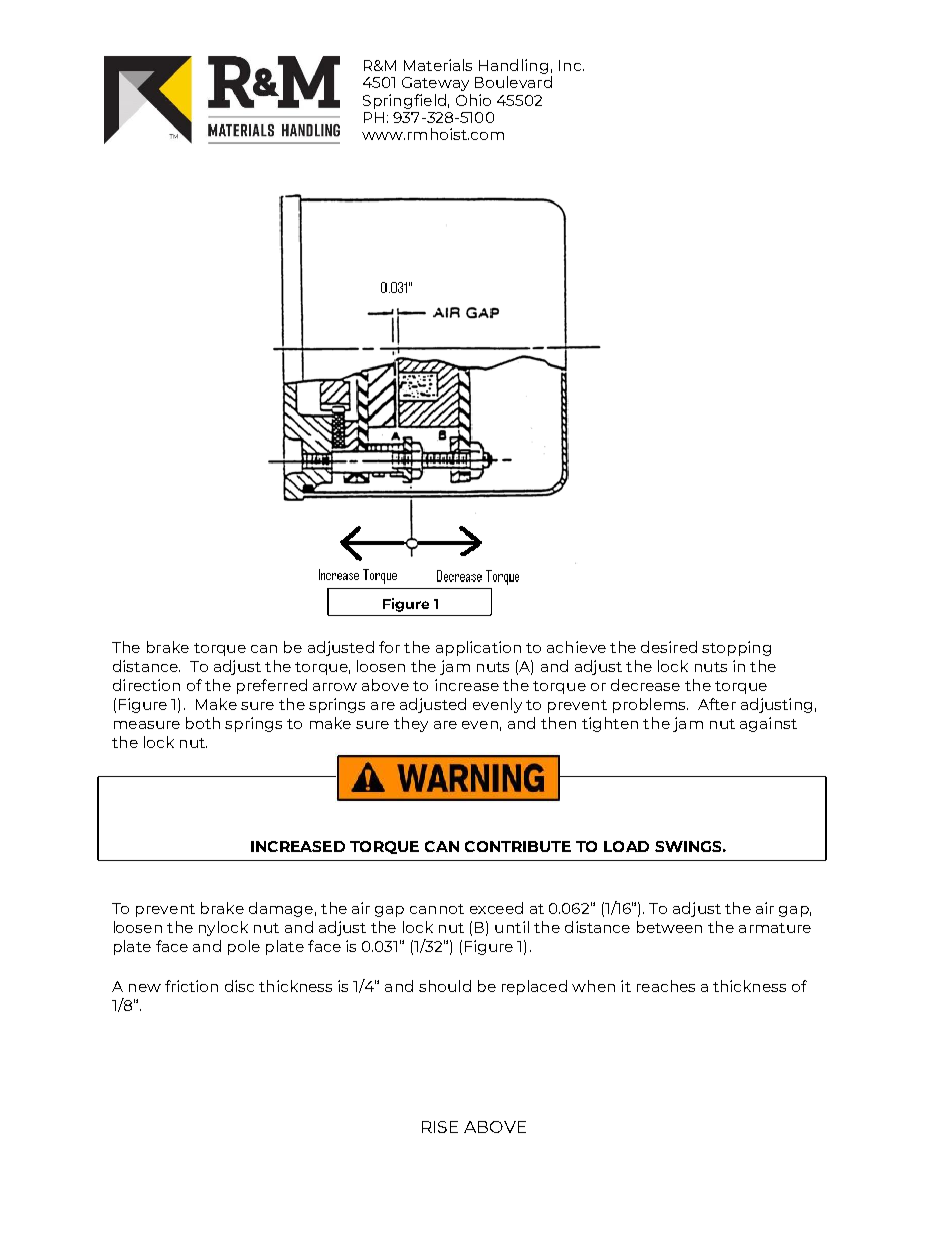  I want to click on disc, so click(239, 986).
